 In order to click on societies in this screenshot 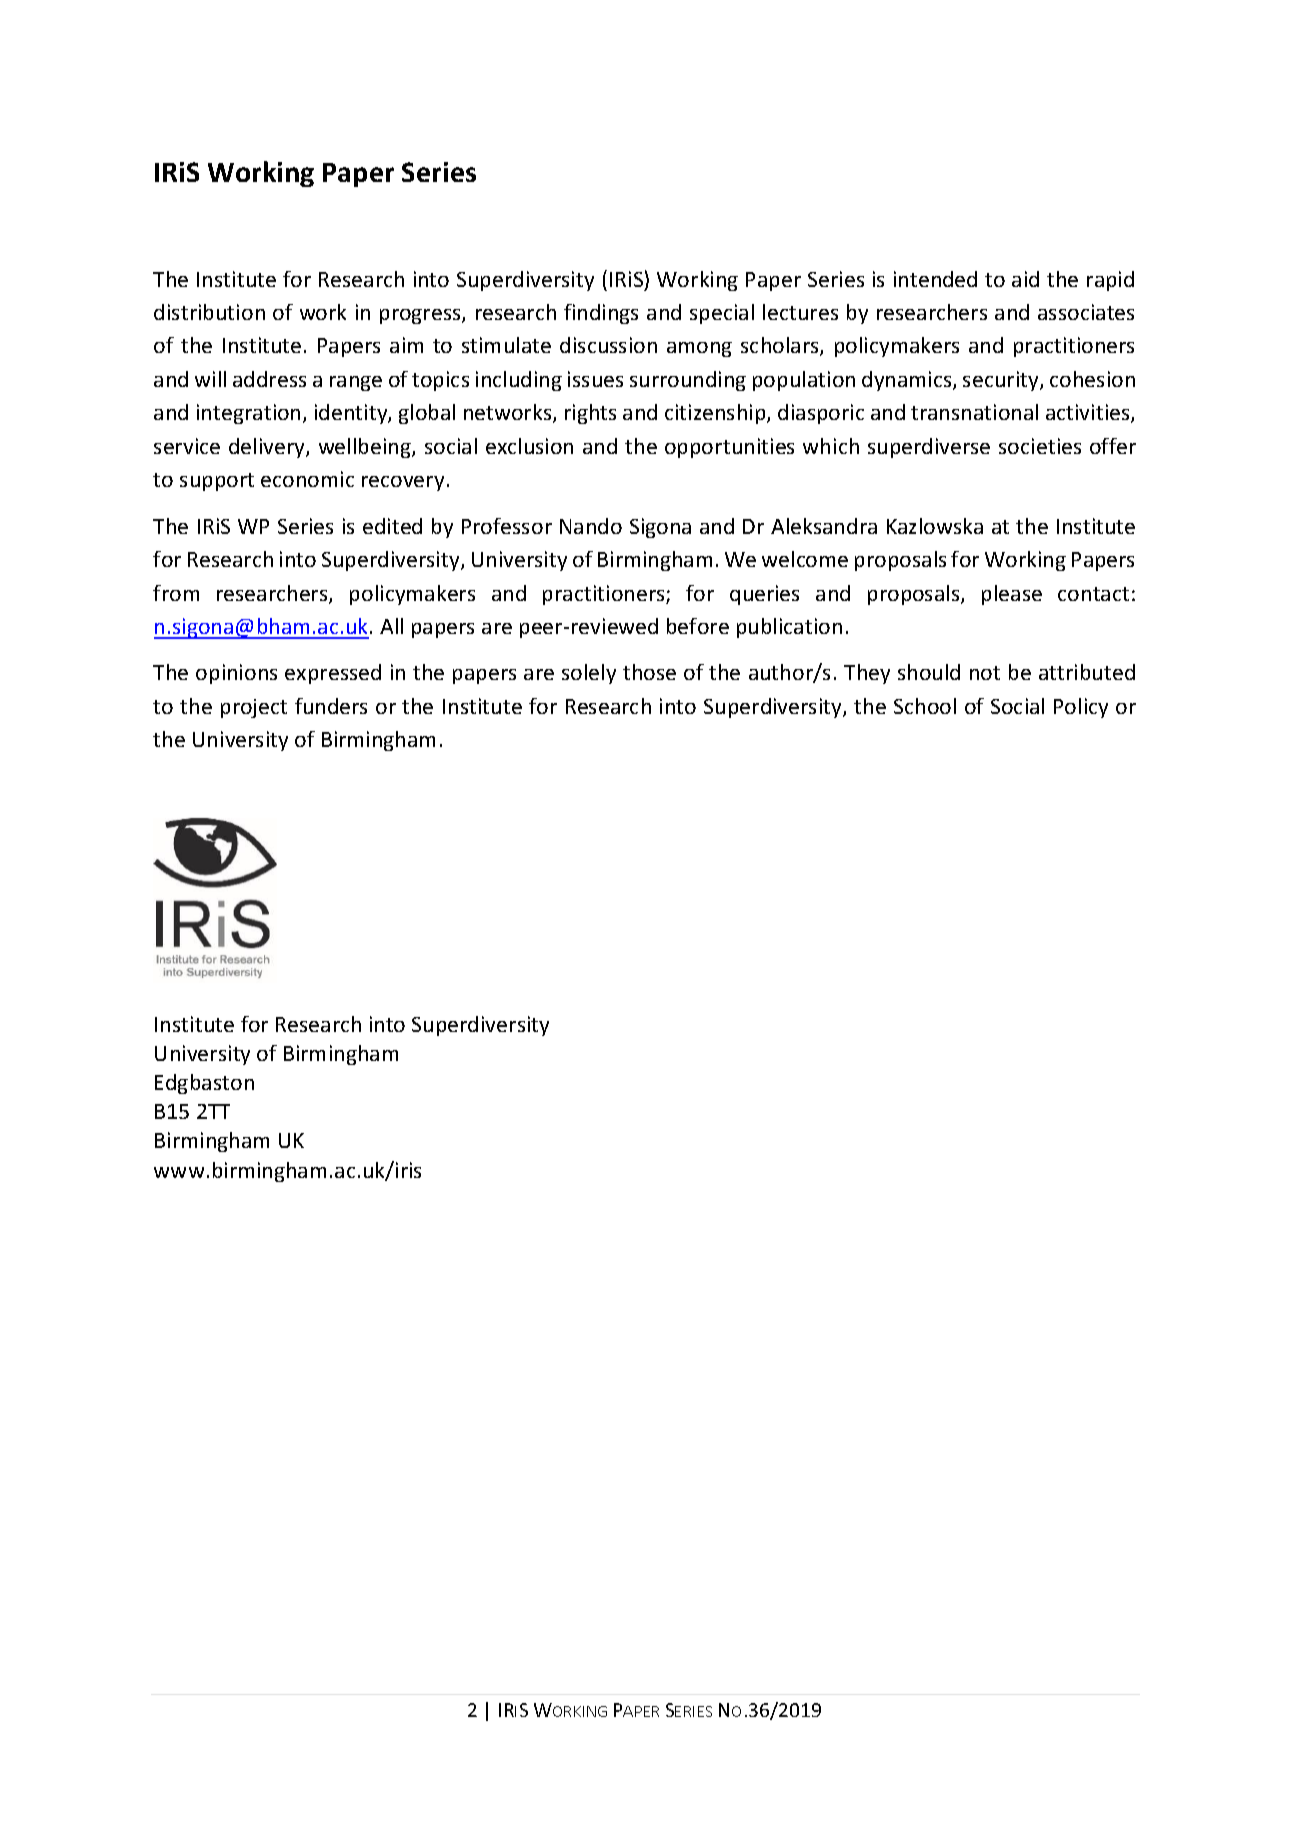, I will do `click(1040, 446)`.
